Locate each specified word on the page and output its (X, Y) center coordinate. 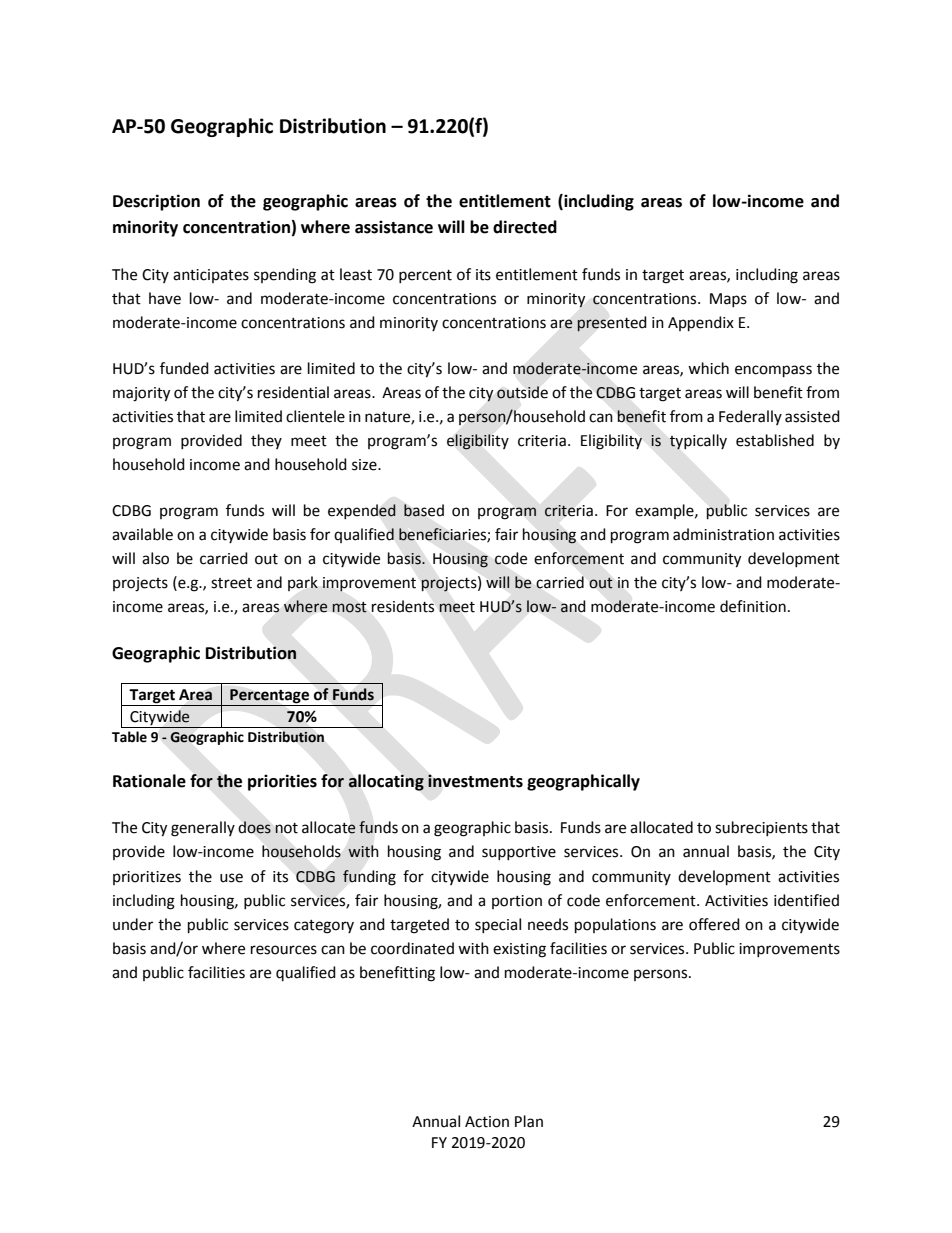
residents (403, 606)
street (231, 583)
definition (753, 606)
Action (487, 1122)
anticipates (211, 276)
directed (525, 227)
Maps (728, 300)
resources (284, 950)
